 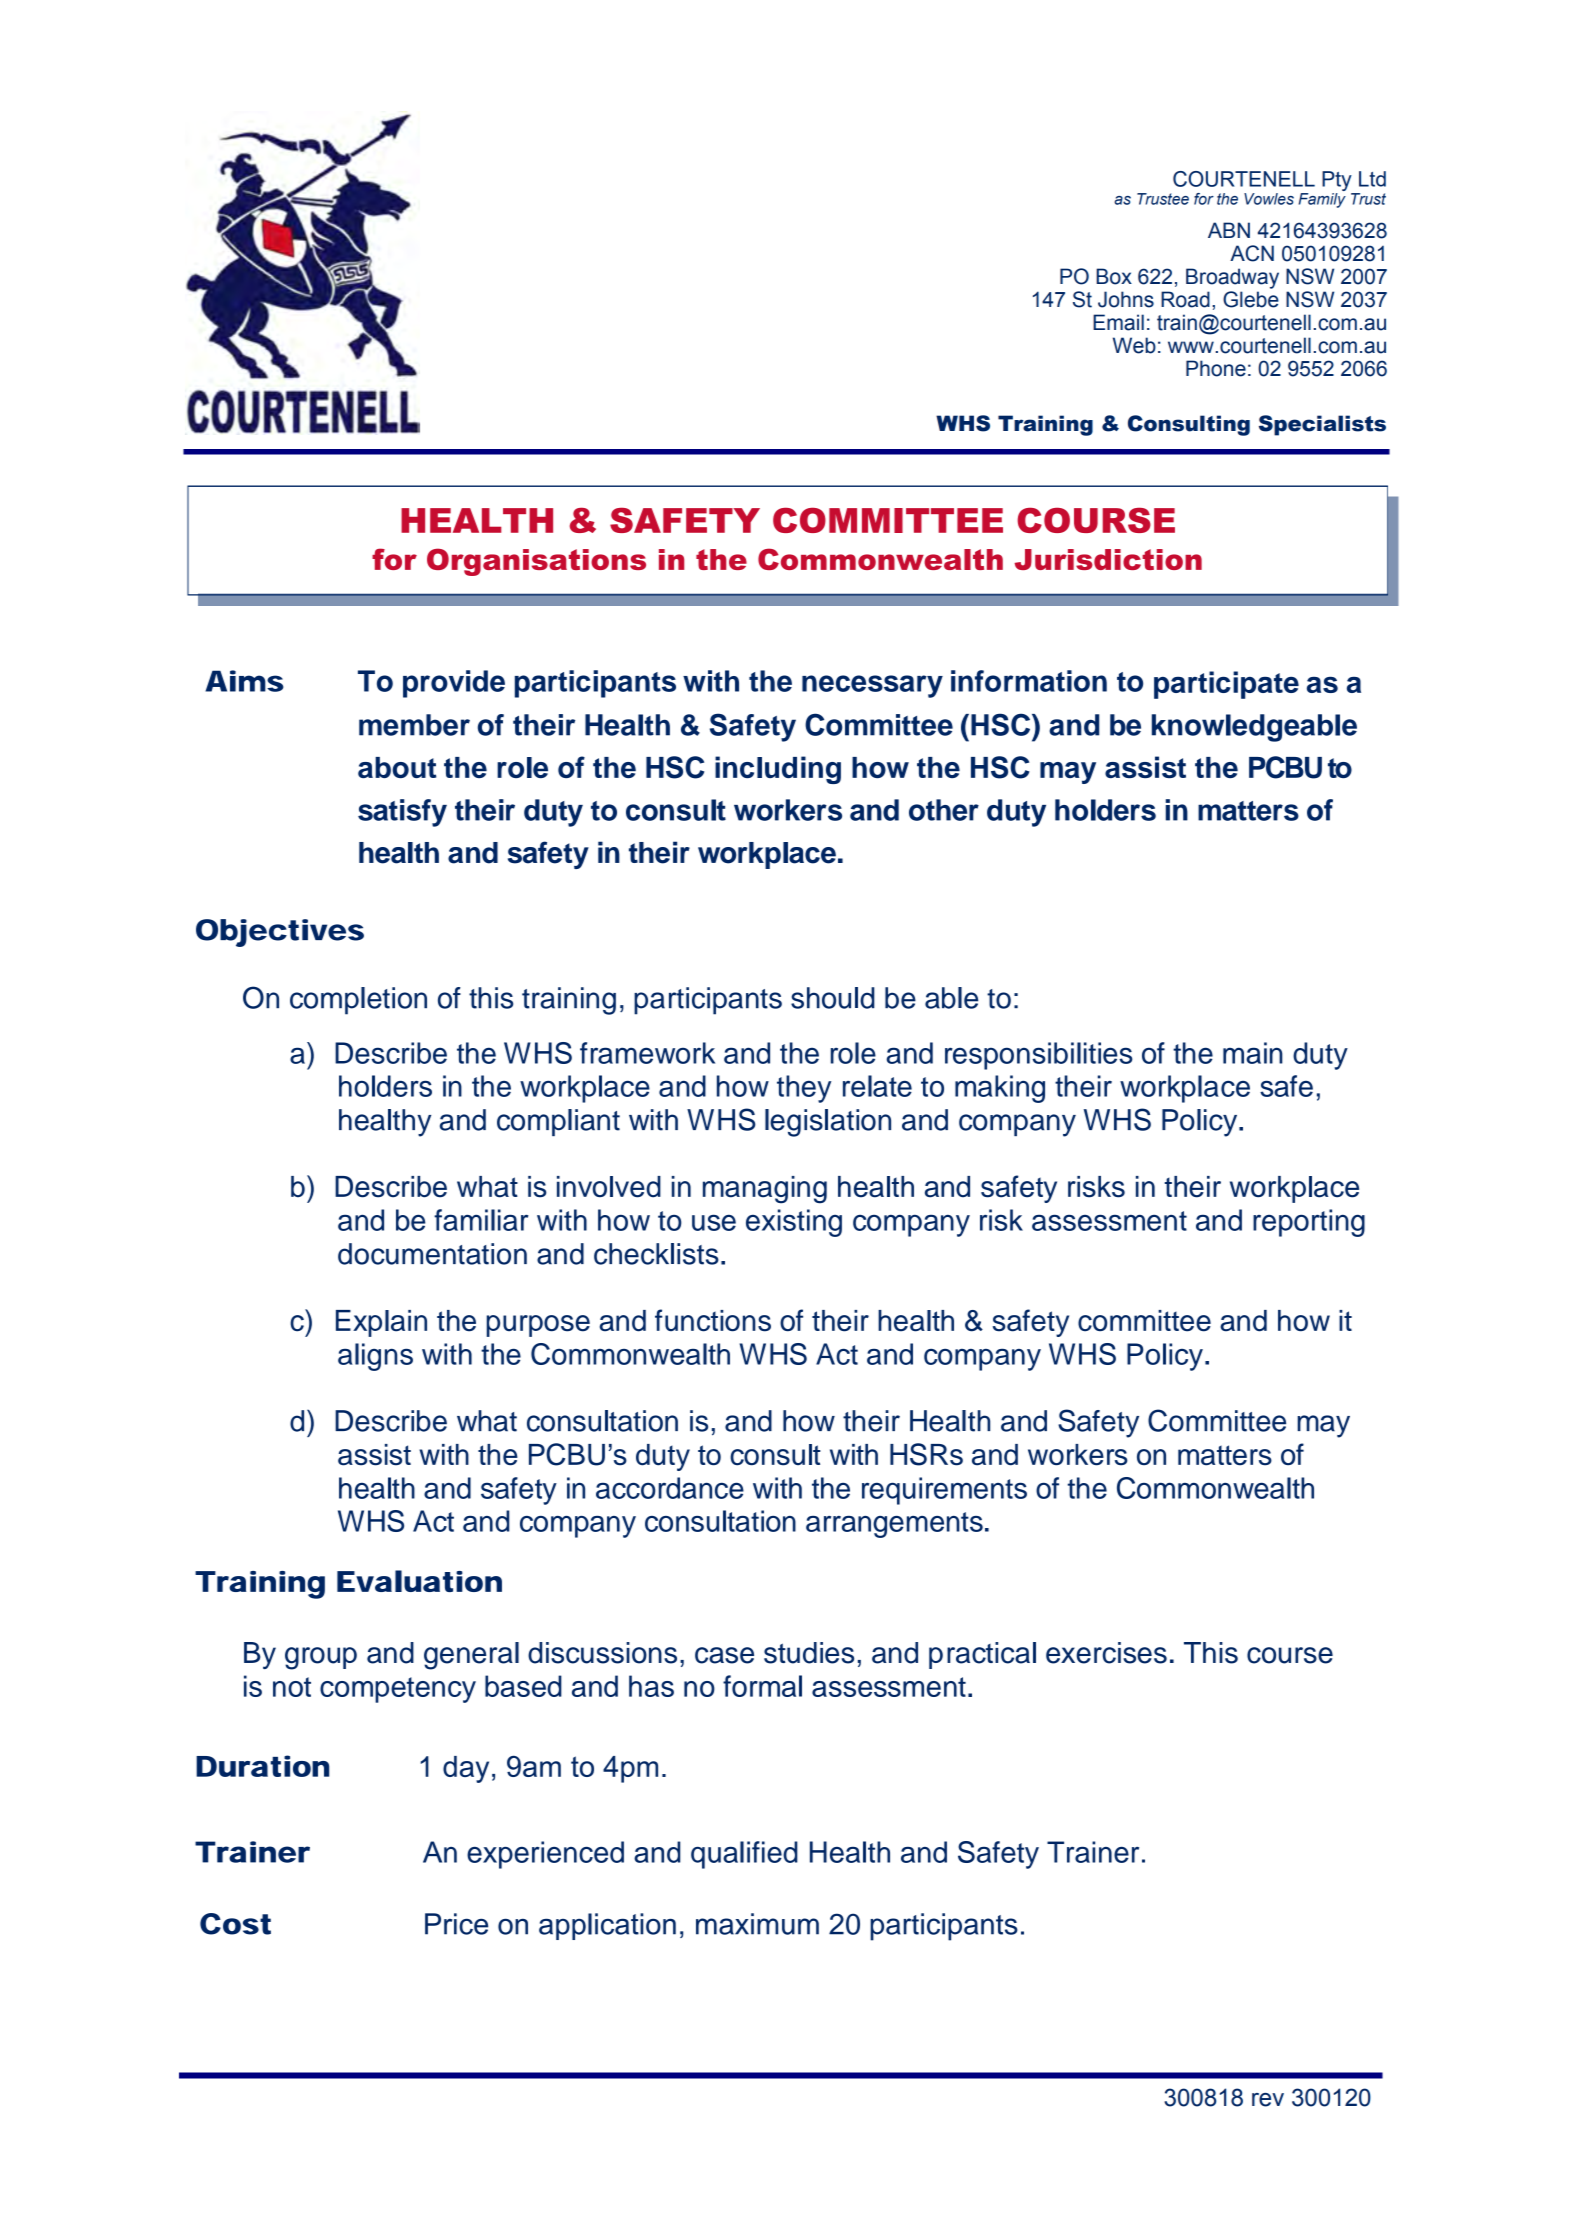 I want to click on Organisations, so click(x=536, y=562).
